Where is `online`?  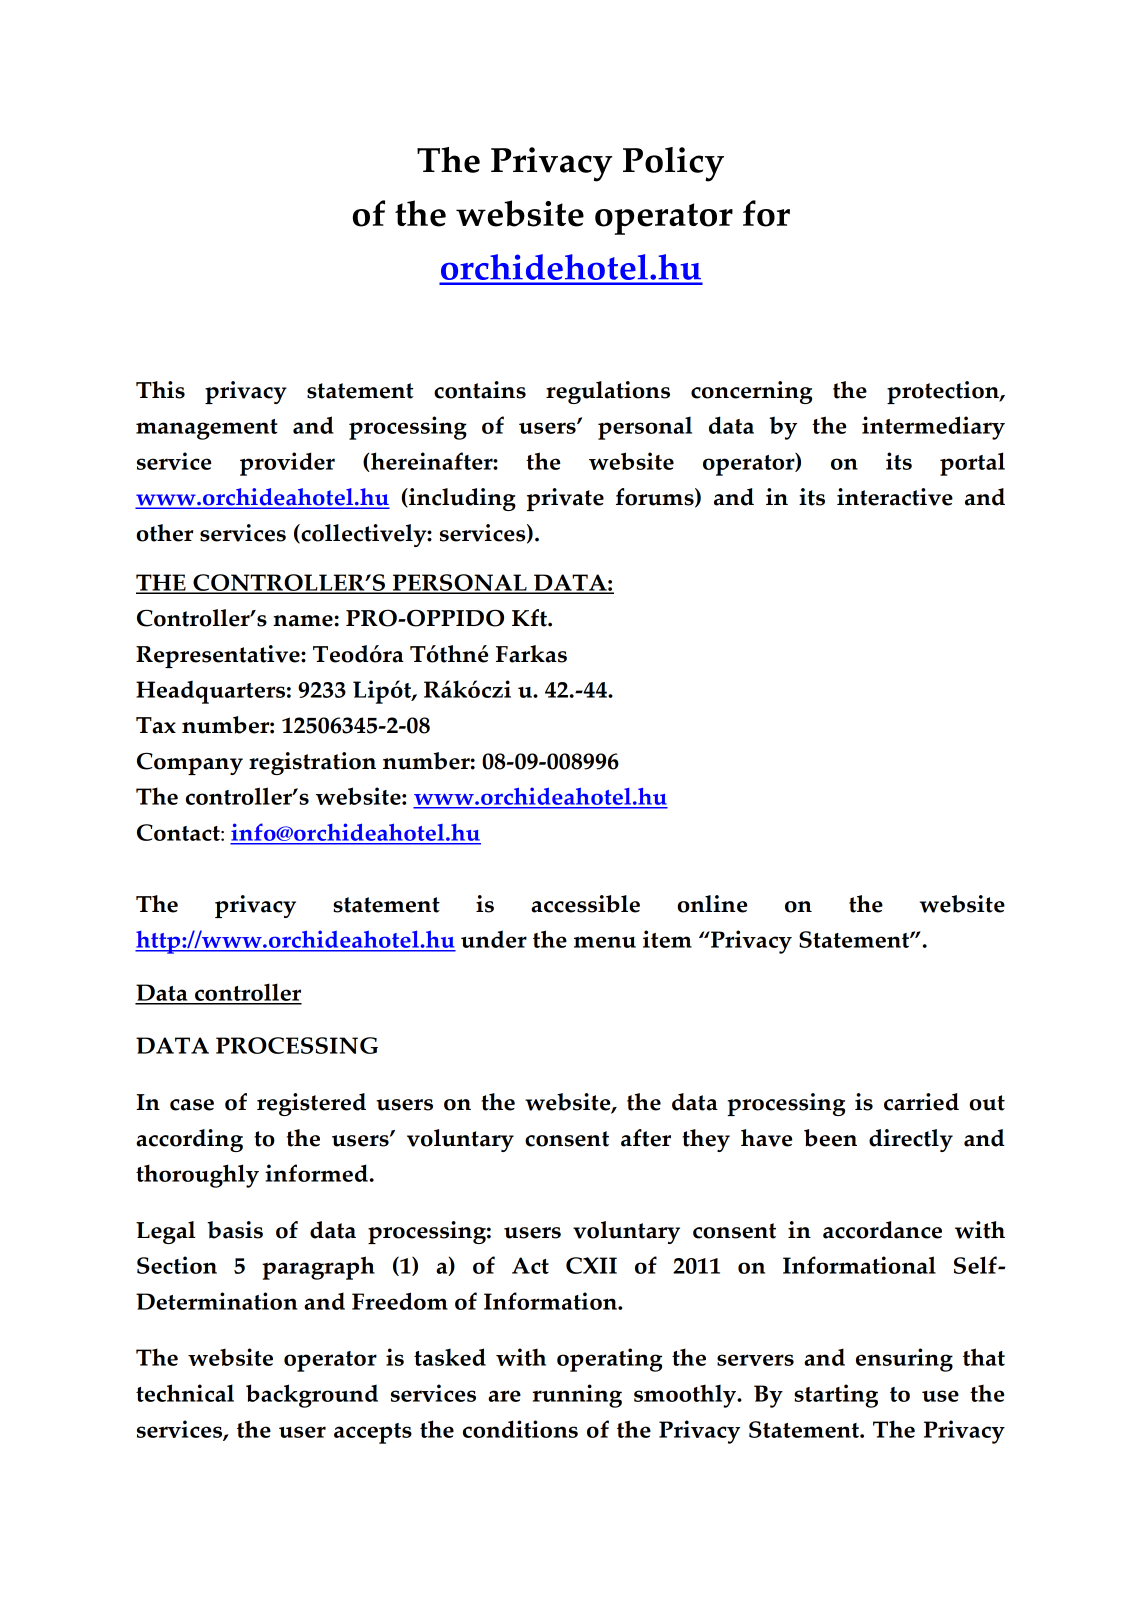
online is located at coordinates (712, 904).
